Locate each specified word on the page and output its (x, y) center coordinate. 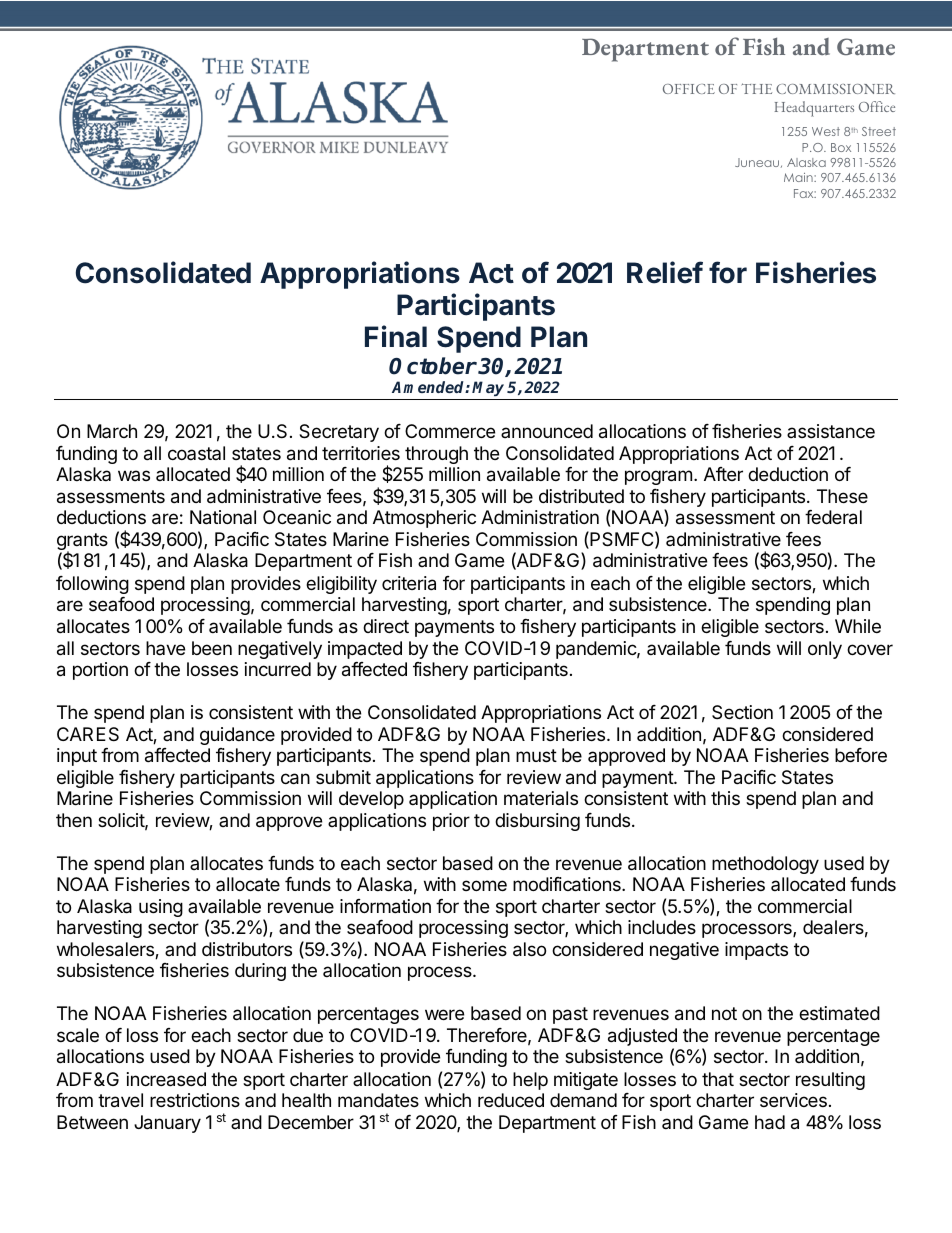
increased (166, 1079)
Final (396, 336)
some (484, 885)
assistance (831, 431)
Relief (665, 272)
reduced (511, 1100)
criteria (409, 583)
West (826, 131)
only (825, 650)
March (112, 431)
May (488, 388)
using (161, 908)
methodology (765, 865)
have (165, 648)
